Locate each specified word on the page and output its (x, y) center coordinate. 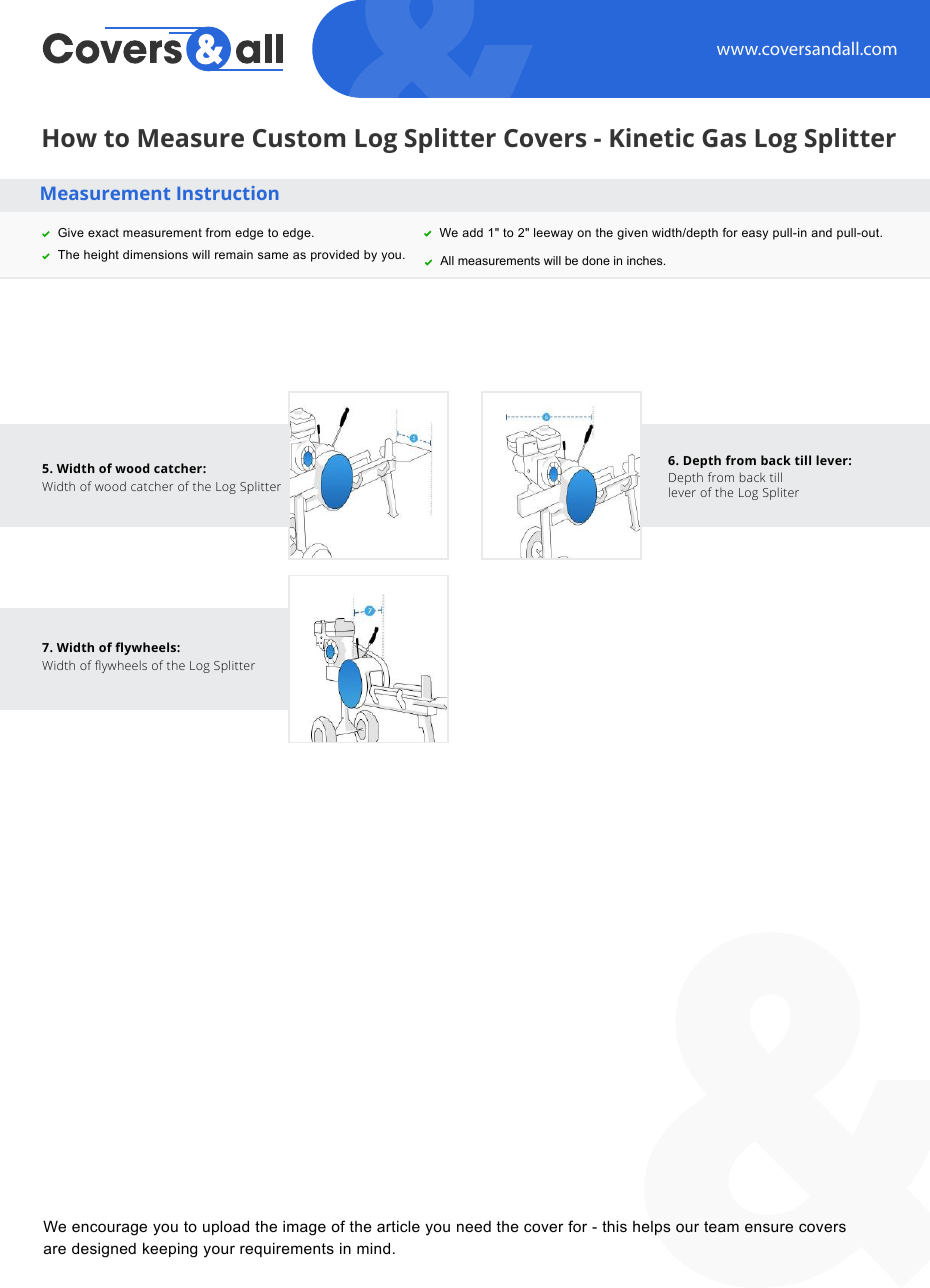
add (472, 232)
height (101, 256)
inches (646, 260)
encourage (109, 1229)
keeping (170, 1250)
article (398, 1226)
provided (335, 256)
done (596, 260)
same (273, 255)
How (70, 138)
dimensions (155, 254)
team (721, 1226)
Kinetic (652, 137)
